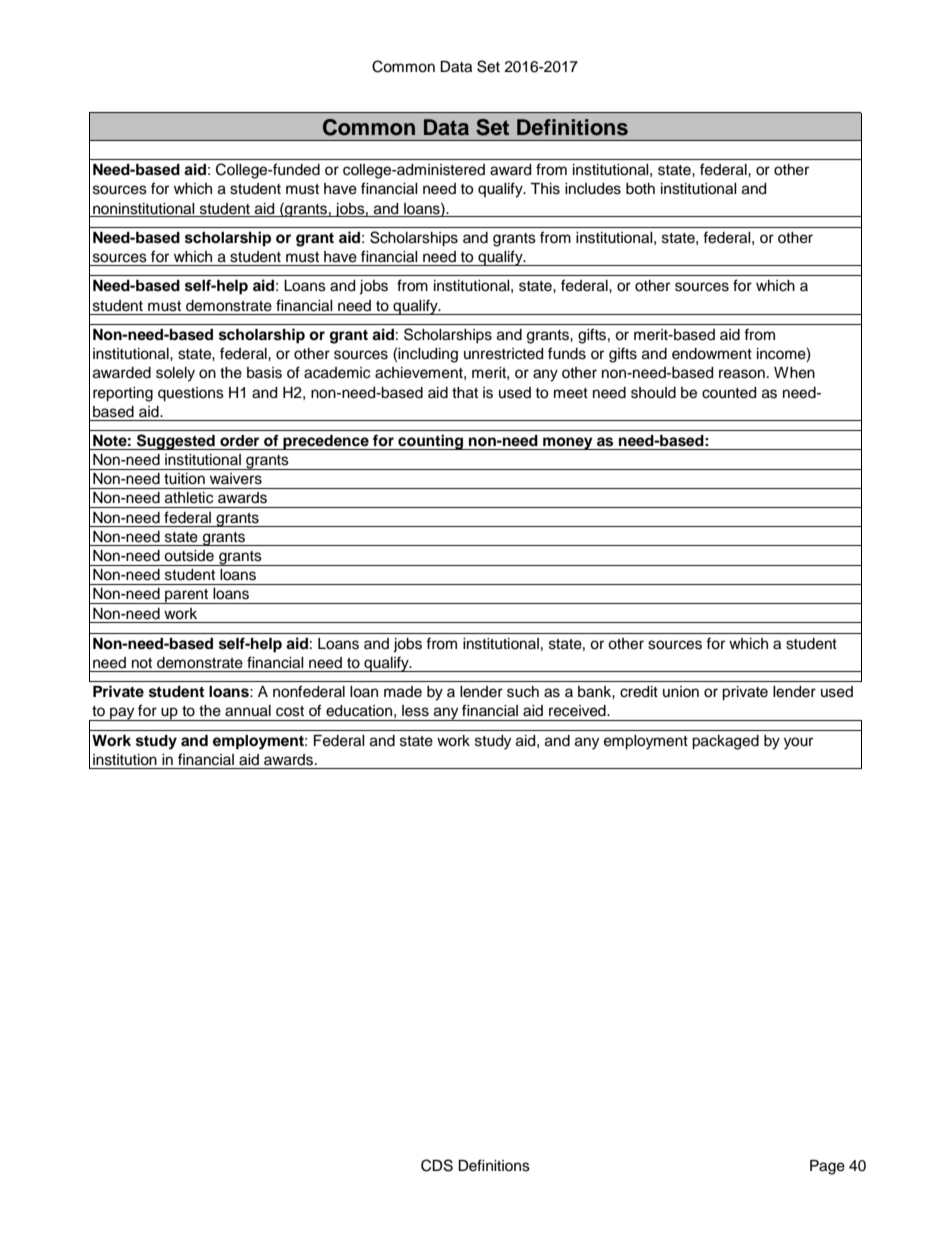 The height and width of the screenshot is (1233, 952). Describe the element at coordinates (827, 1167) in the screenshot. I see `Page` at that location.
